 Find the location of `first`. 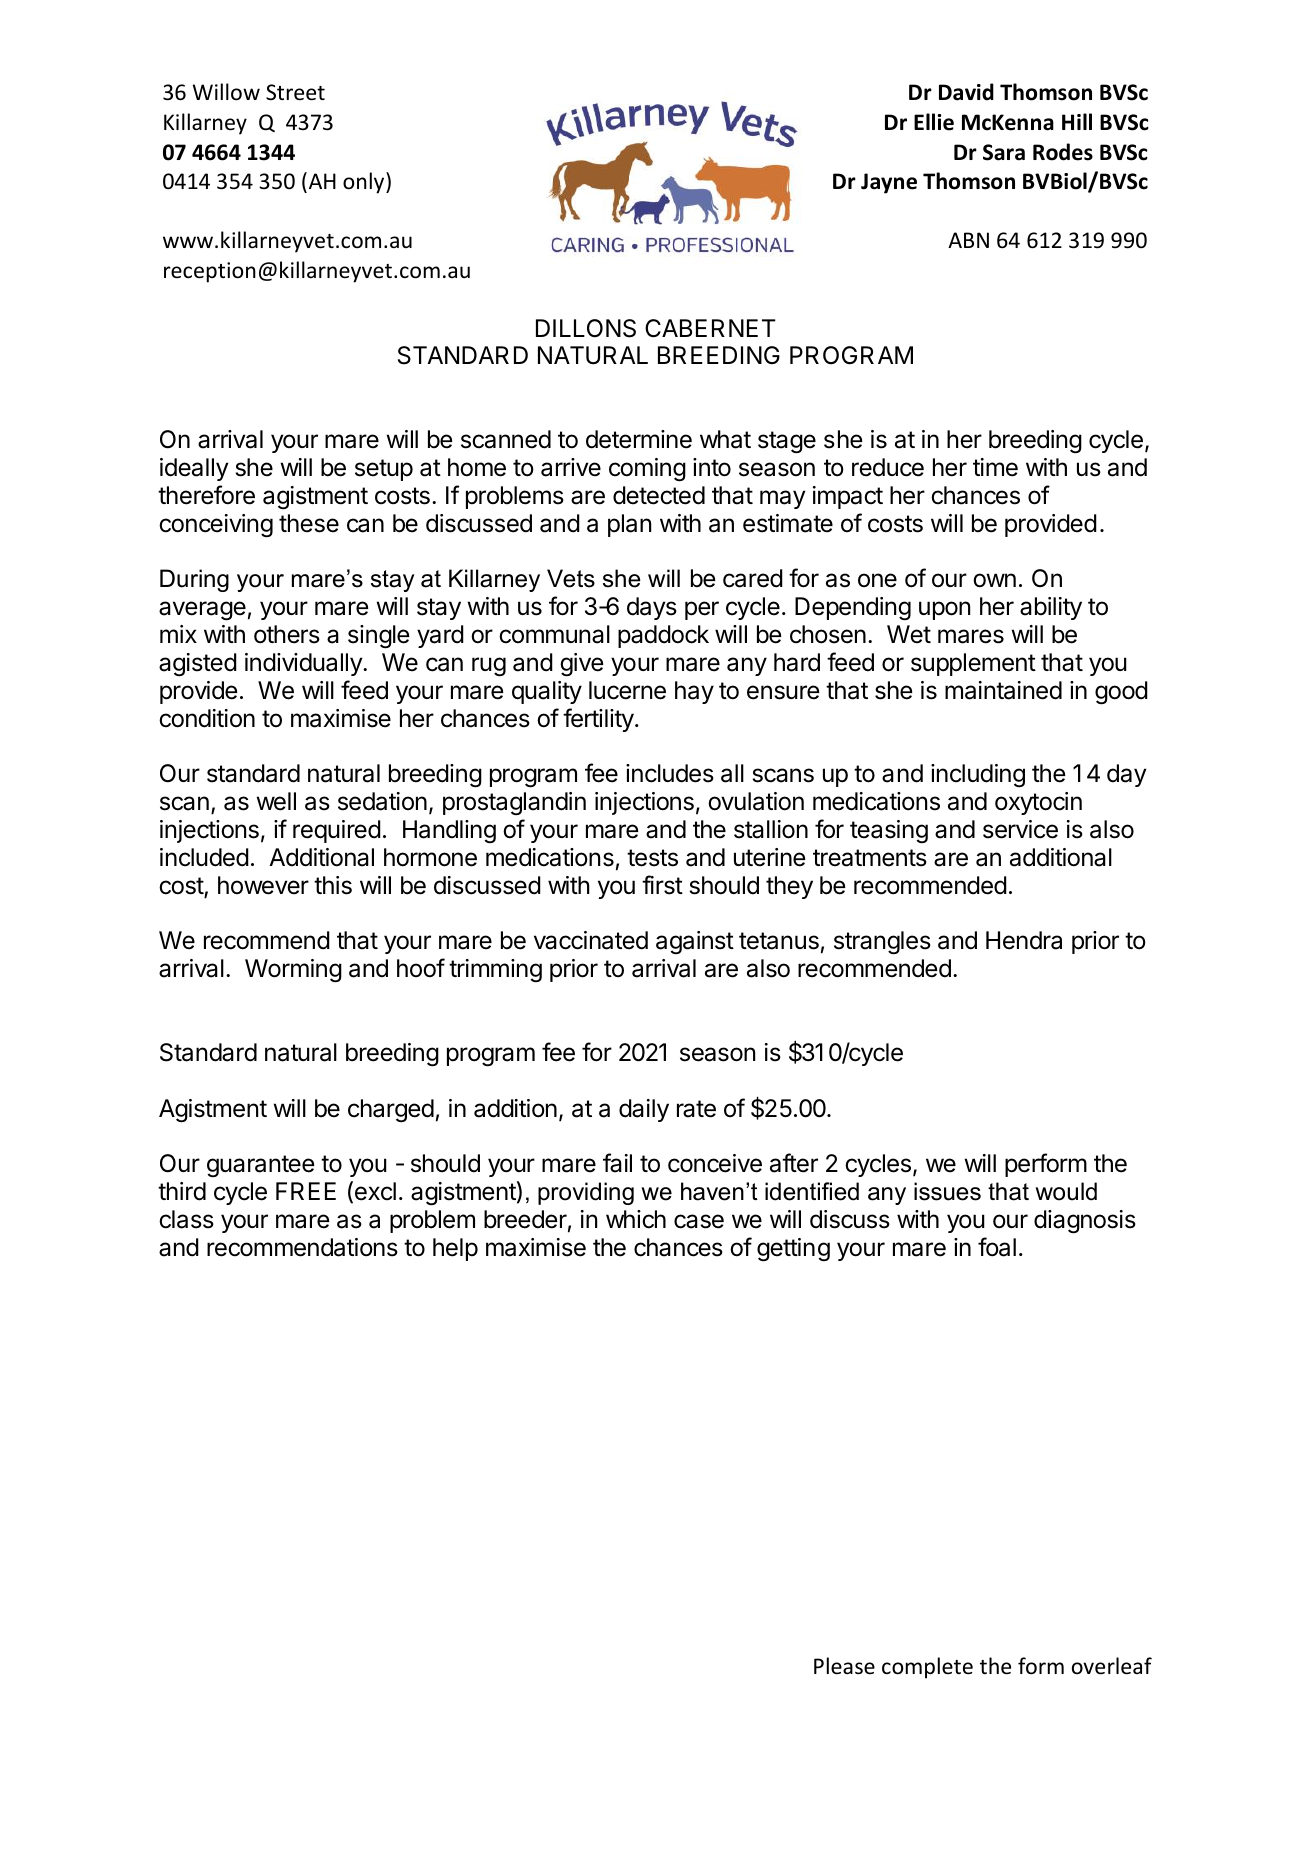

first is located at coordinates (662, 885).
